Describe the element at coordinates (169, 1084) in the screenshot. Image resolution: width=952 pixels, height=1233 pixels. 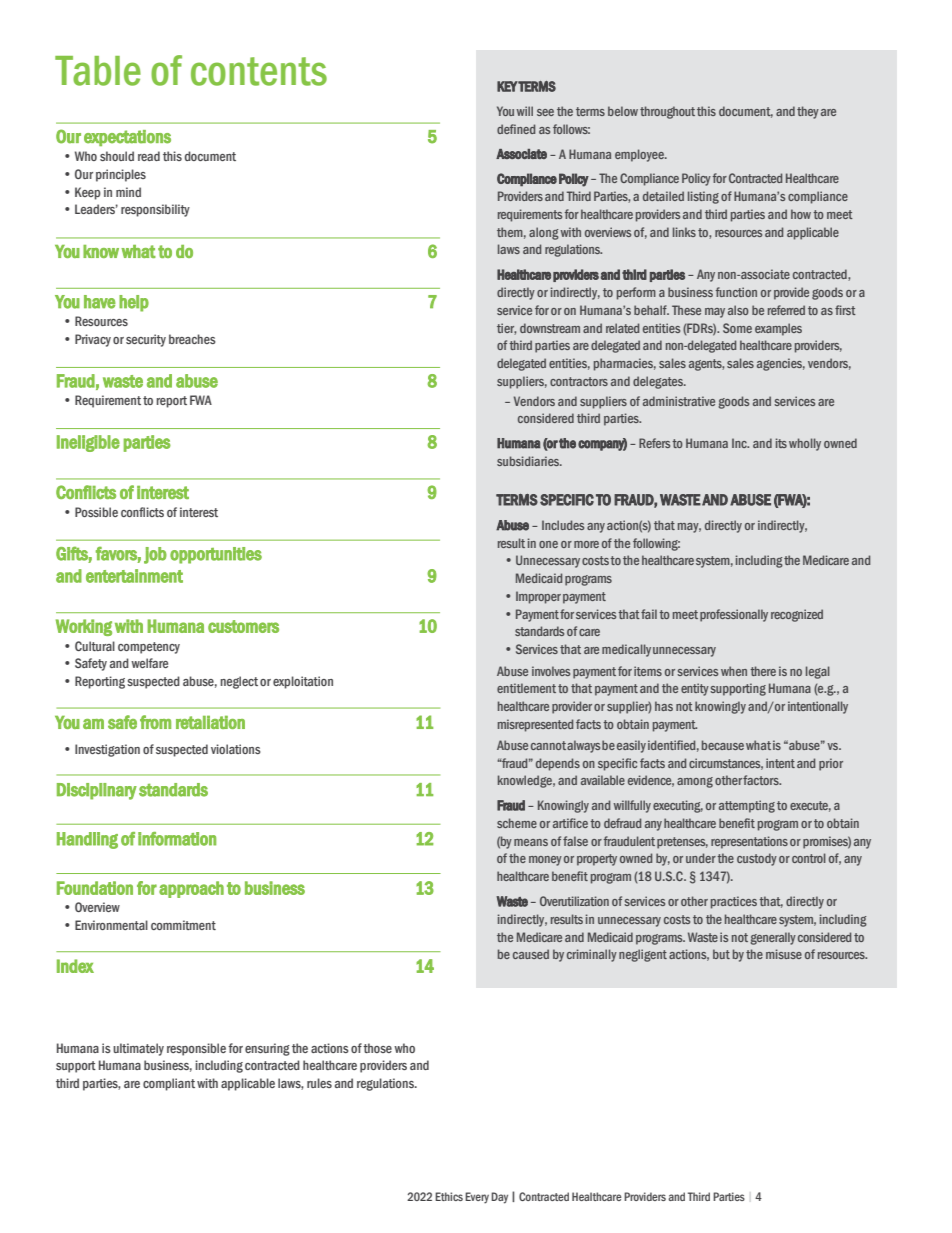
I see `compliant` at that location.
